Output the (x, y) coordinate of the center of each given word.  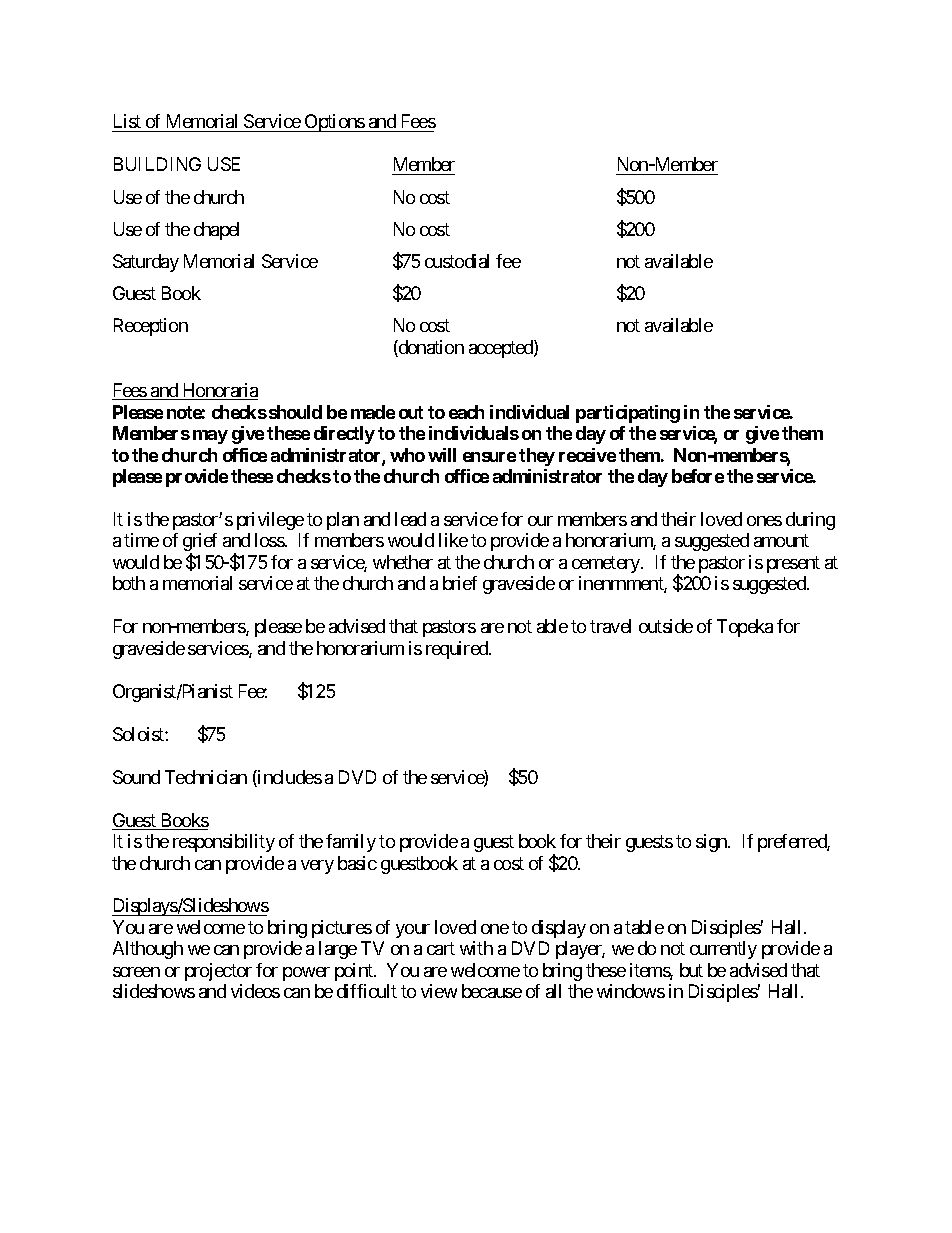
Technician (206, 777)
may (210, 437)
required (458, 650)
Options (334, 123)
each (466, 412)
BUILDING (157, 164)
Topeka (745, 628)
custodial (457, 261)
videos (255, 991)
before (698, 476)
